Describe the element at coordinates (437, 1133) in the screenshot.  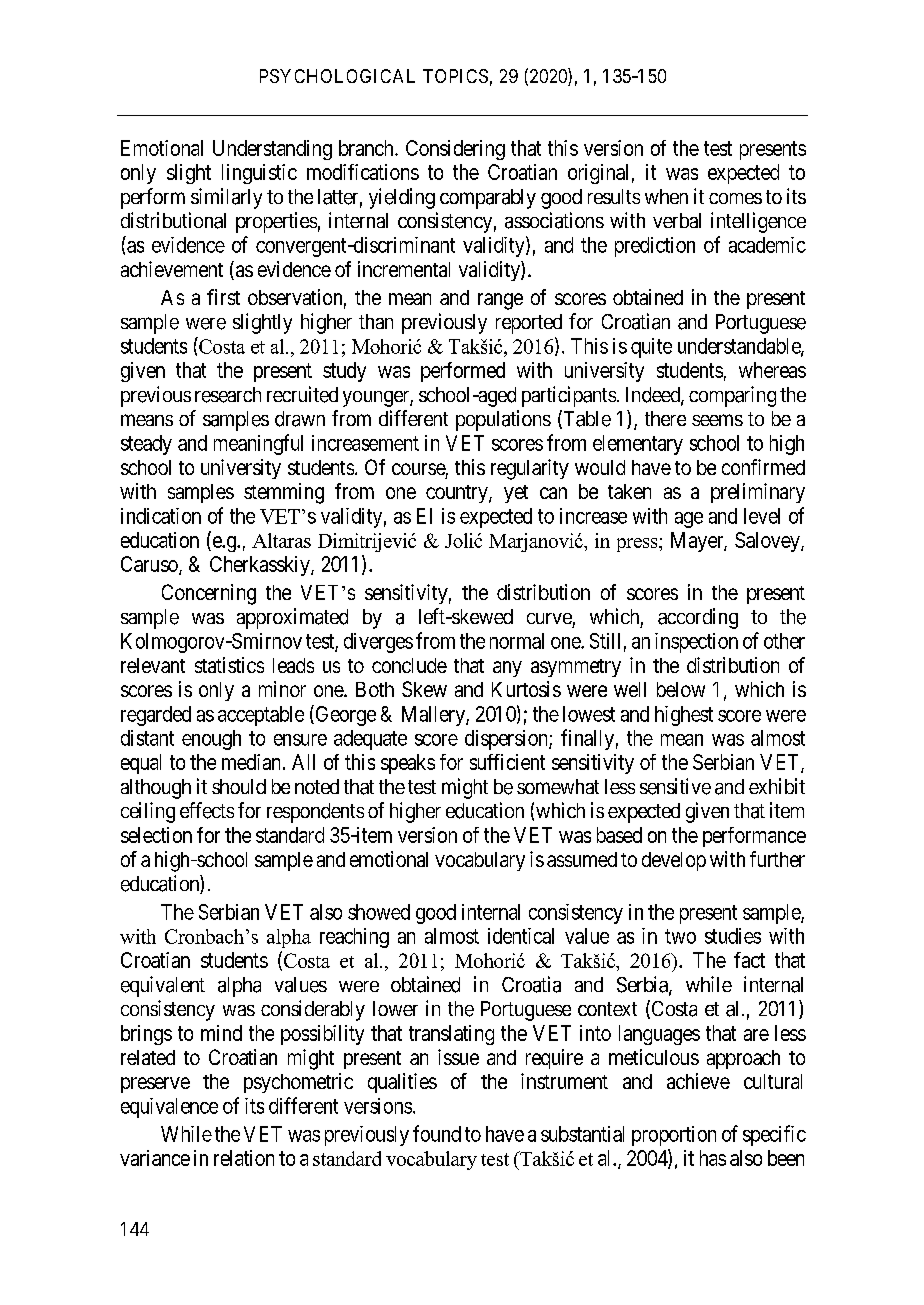
I see `found` at that location.
